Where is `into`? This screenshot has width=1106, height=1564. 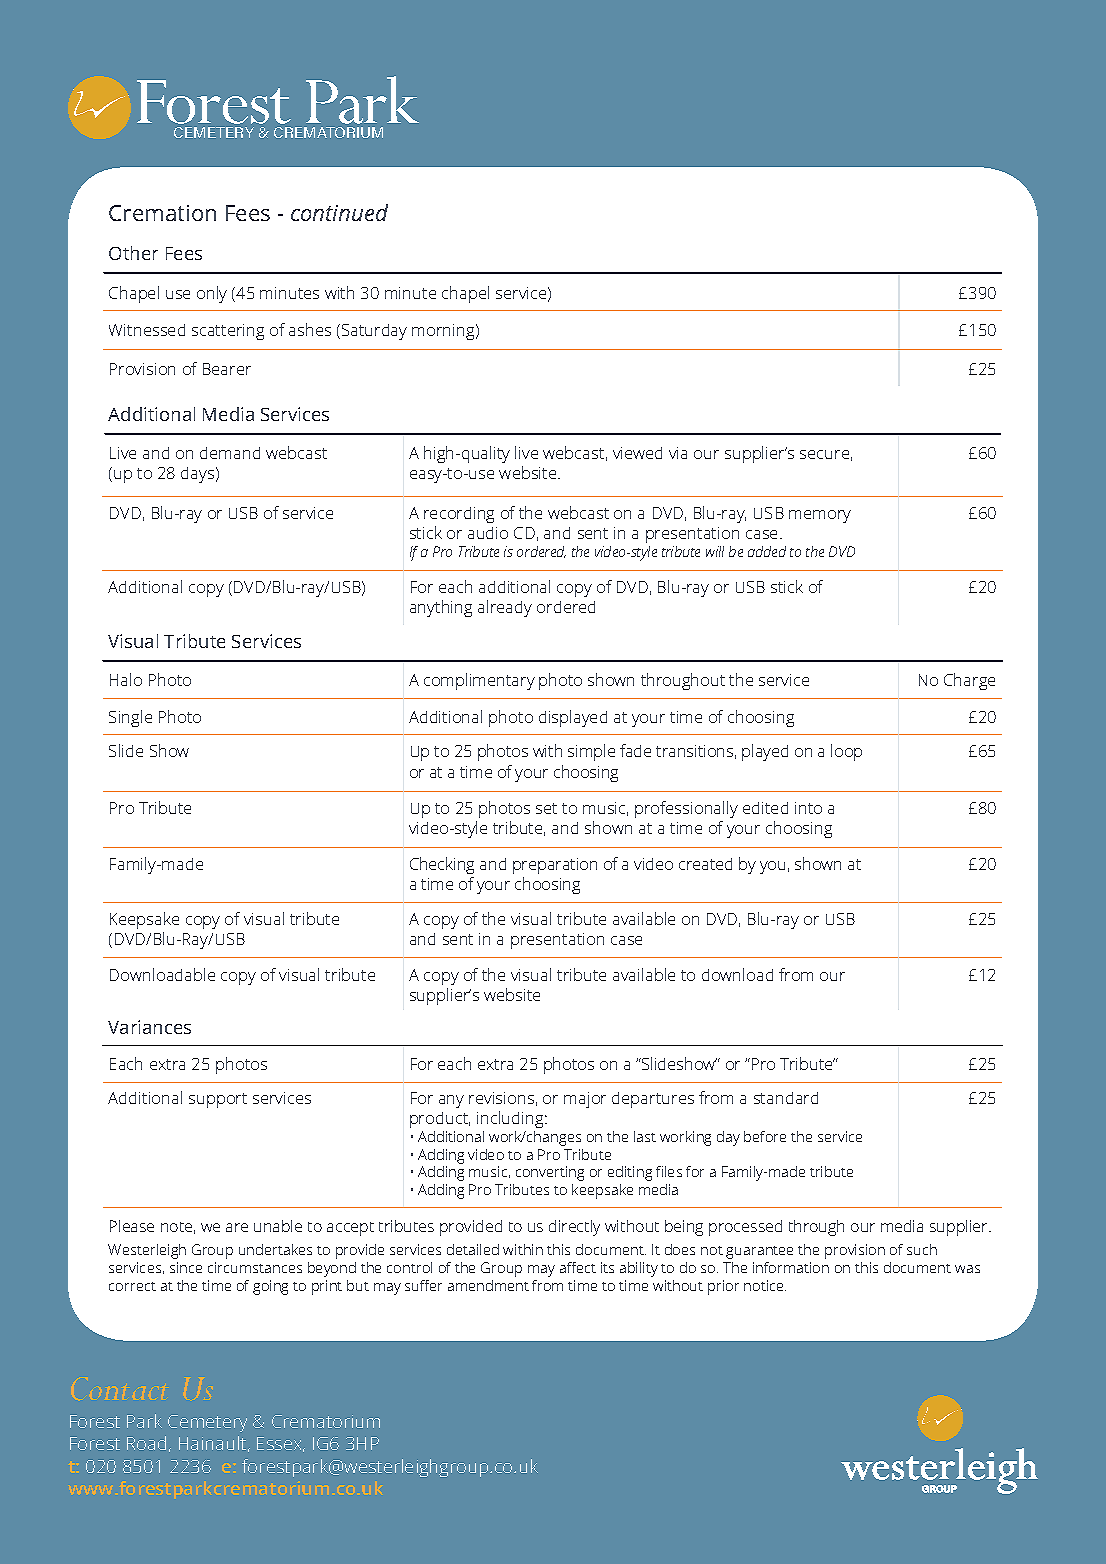
into is located at coordinates (808, 808).
